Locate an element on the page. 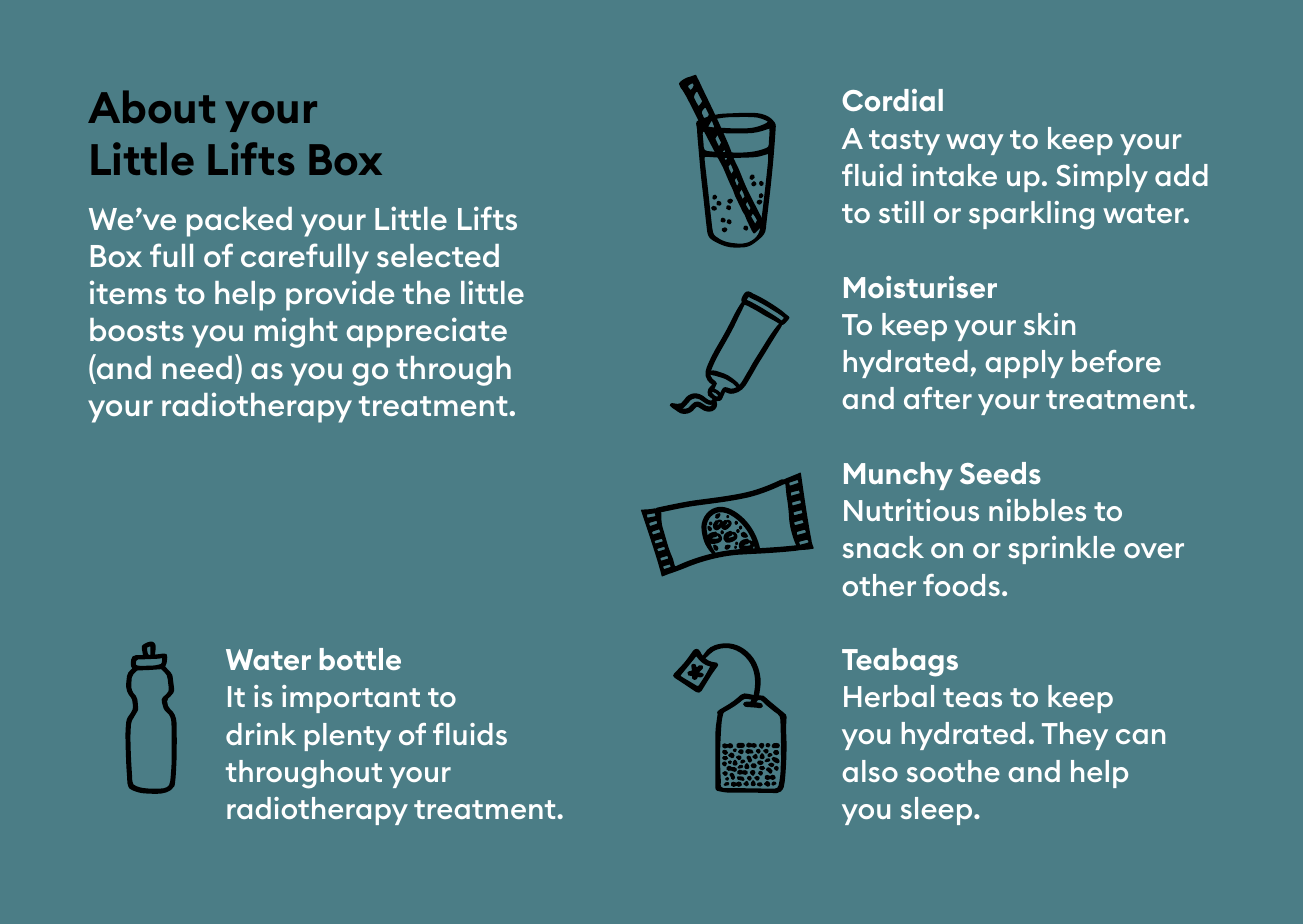 The image size is (1303, 924). drink is located at coordinates (261, 734).
